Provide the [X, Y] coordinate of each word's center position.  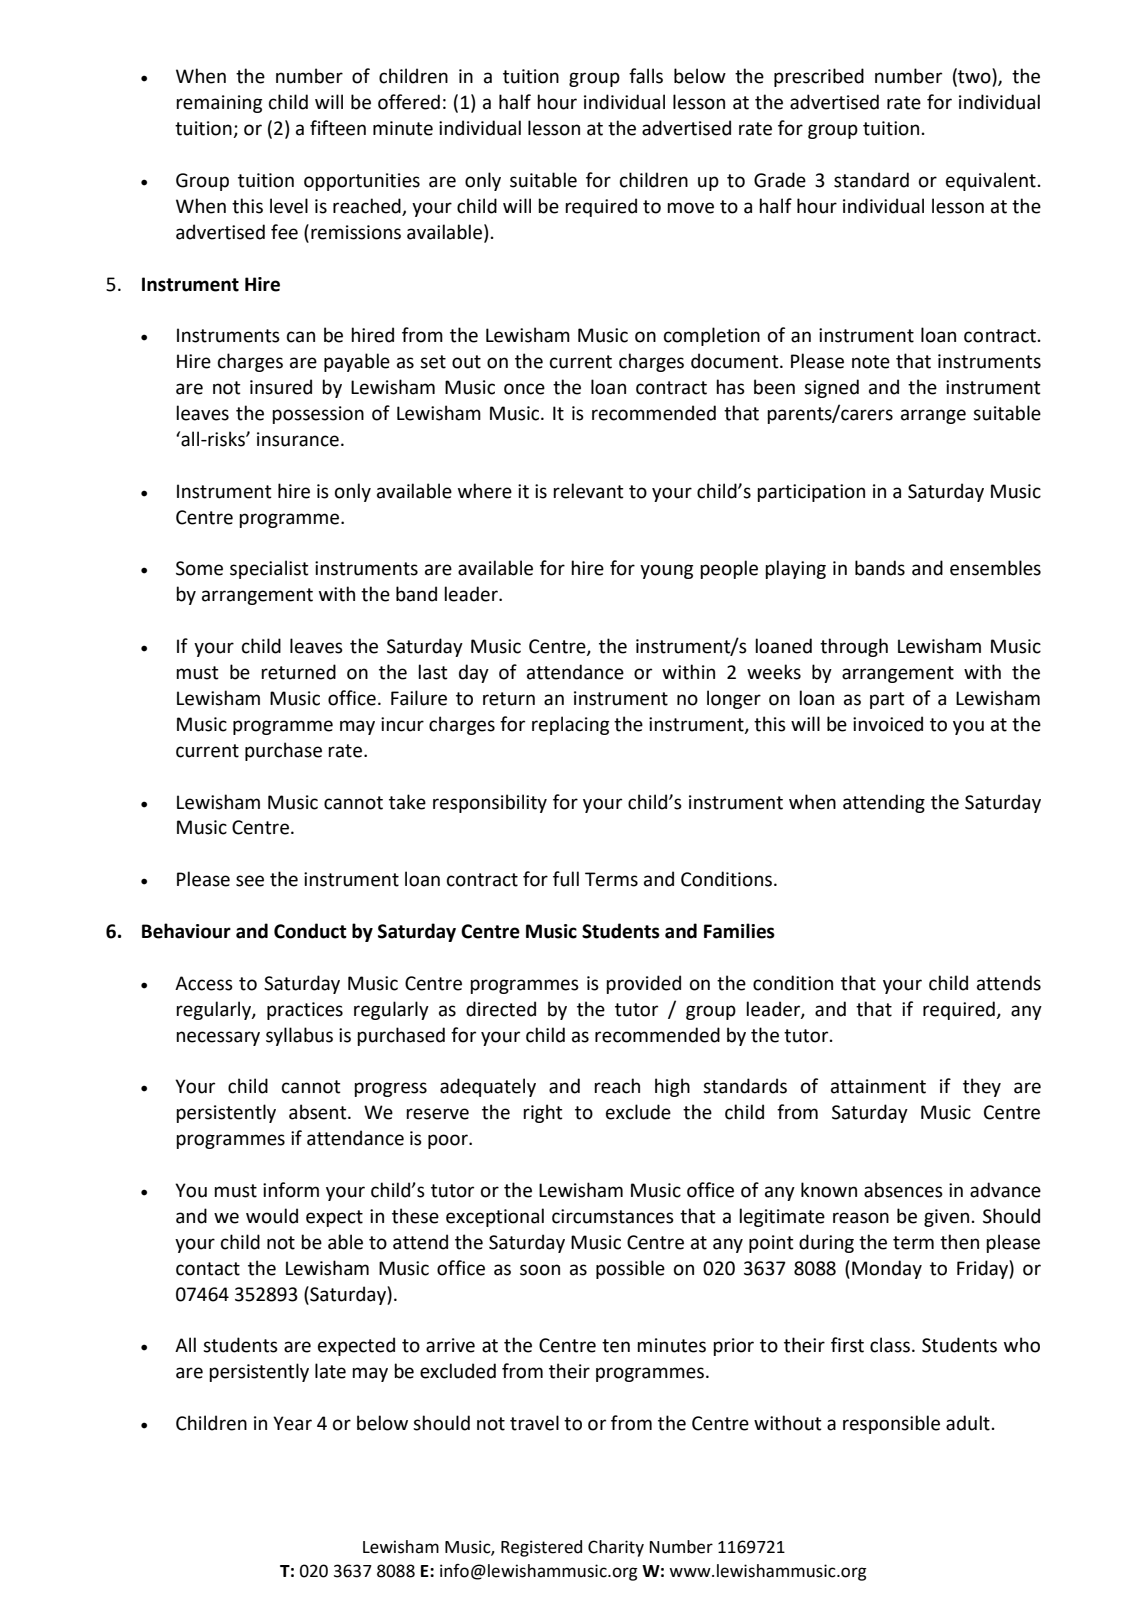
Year [292, 1423]
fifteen [338, 128]
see [250, 881]
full [566, 879]
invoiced [888, 724]
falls [646, 76]
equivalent [991, 181]
